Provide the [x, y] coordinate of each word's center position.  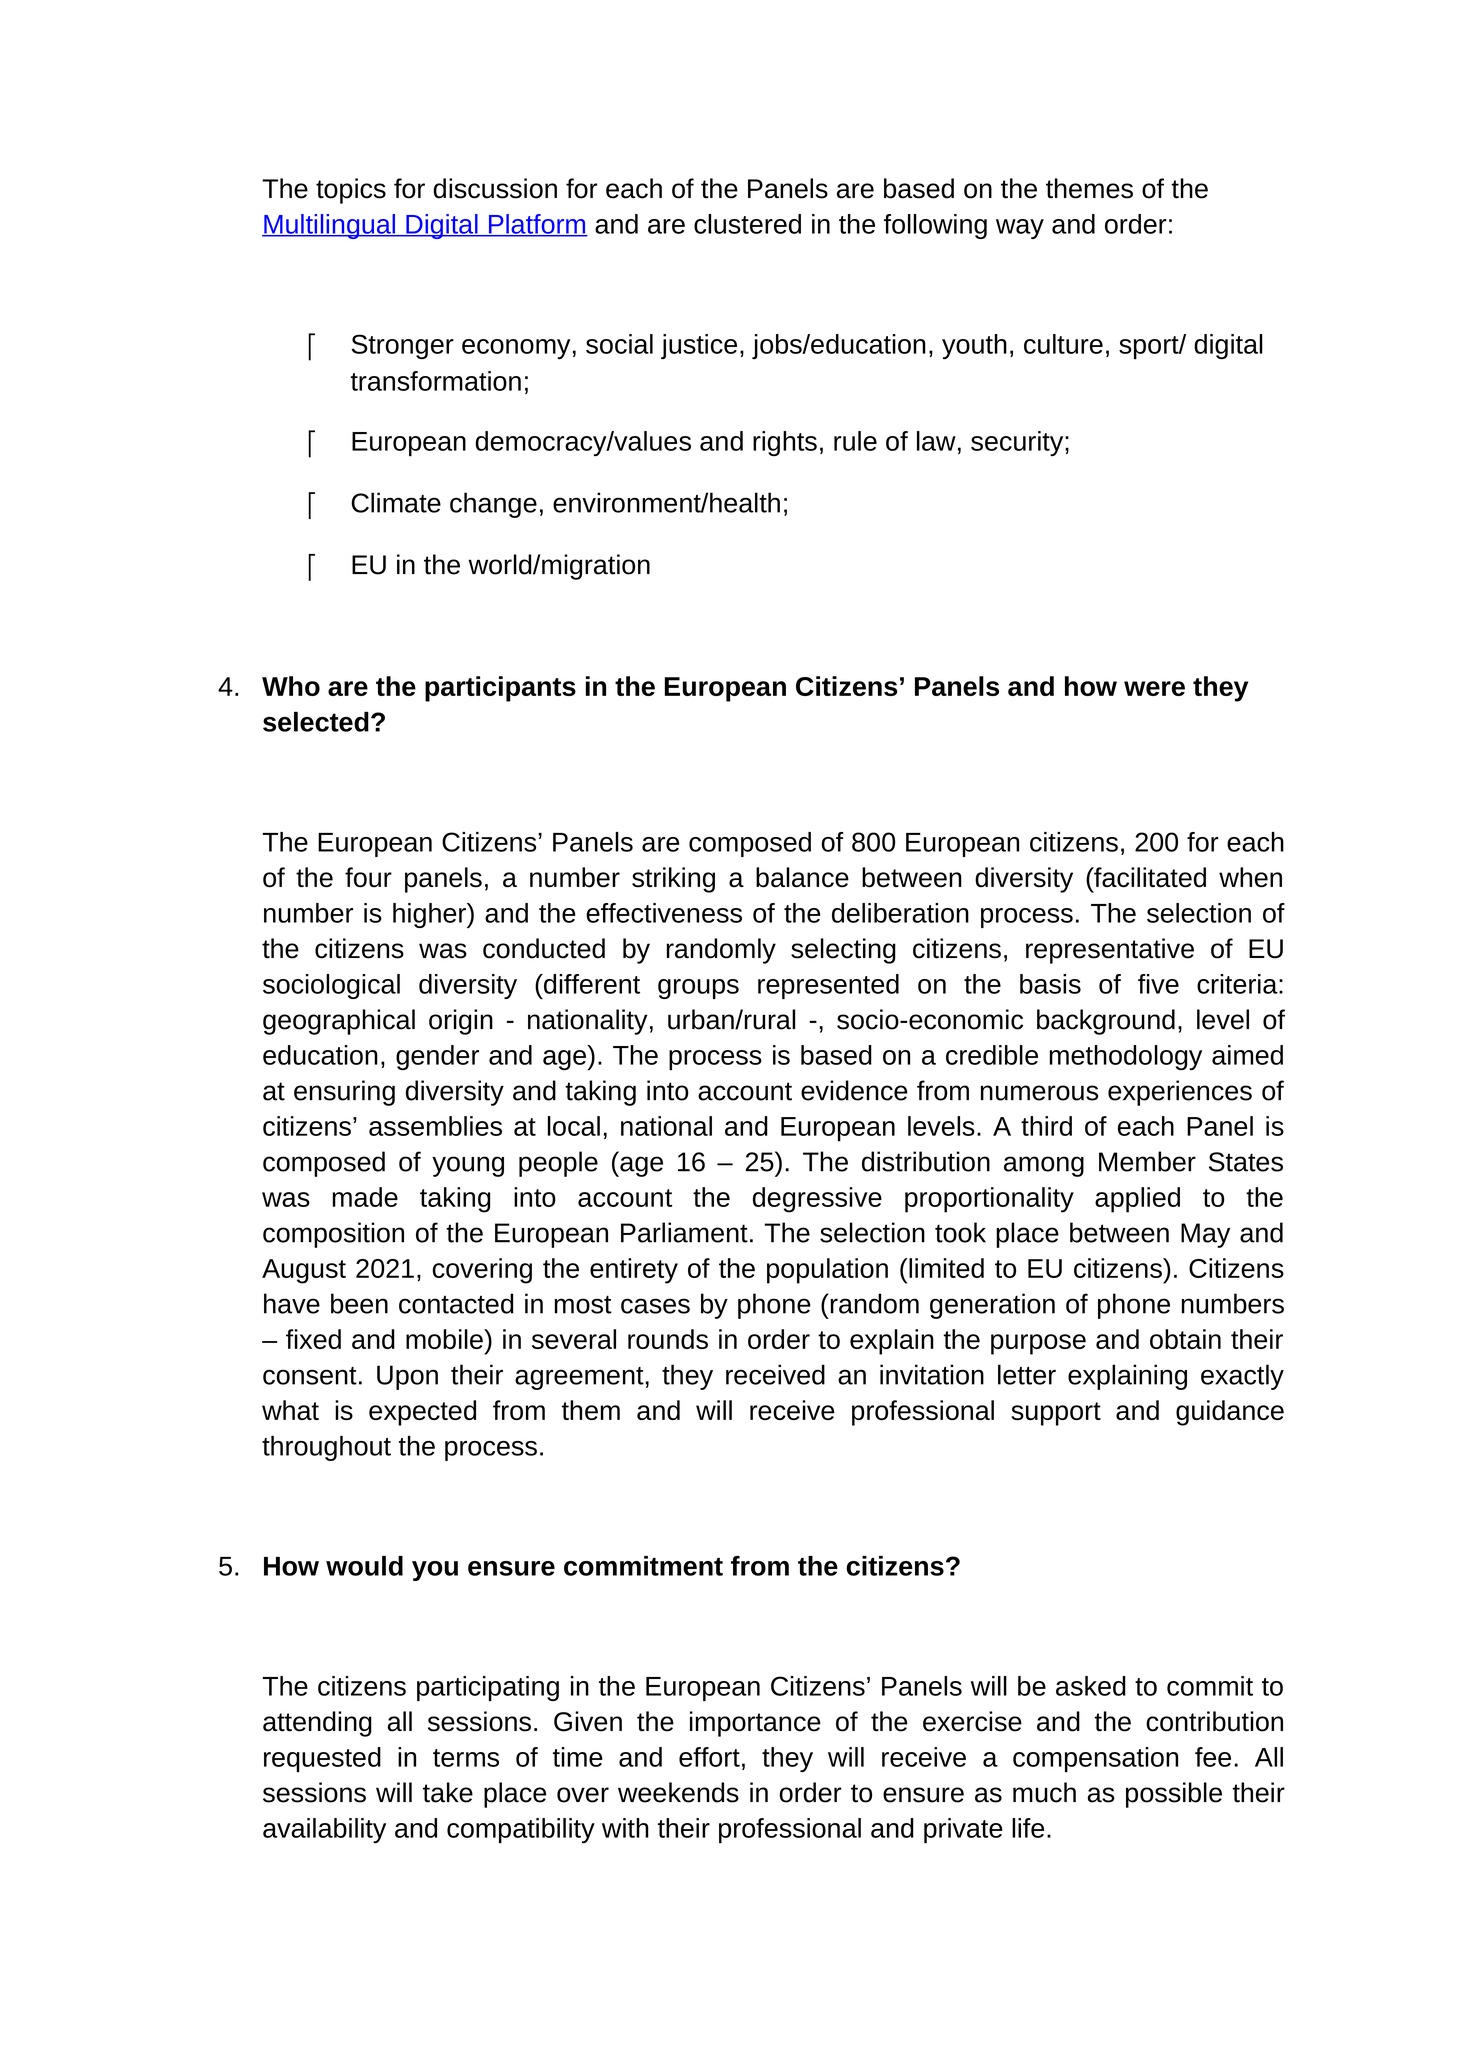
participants [500, 689]
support [1056, 1414]
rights [785, 443]
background [1106, 1022]
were [1154, 688]
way [1020, 229]
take [448, 1792]
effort [709, 1757]
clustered [747, 224]
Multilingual [329, 226]
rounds [668, 1339]
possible [1174, 1795]
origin [461, 1022]
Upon [407, 1377]
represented [828, 986]
